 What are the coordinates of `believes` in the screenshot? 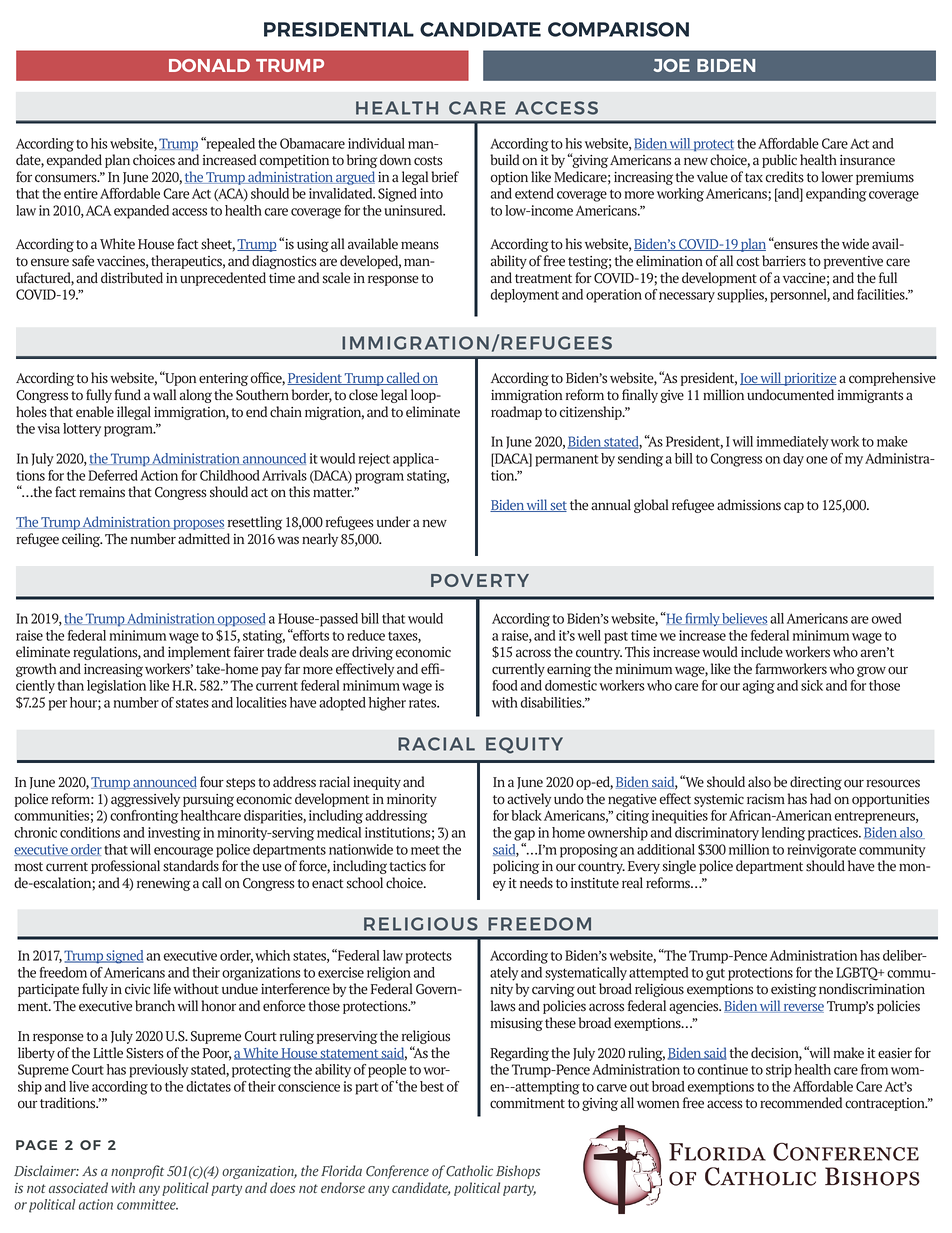 It's located at (743, 619).
